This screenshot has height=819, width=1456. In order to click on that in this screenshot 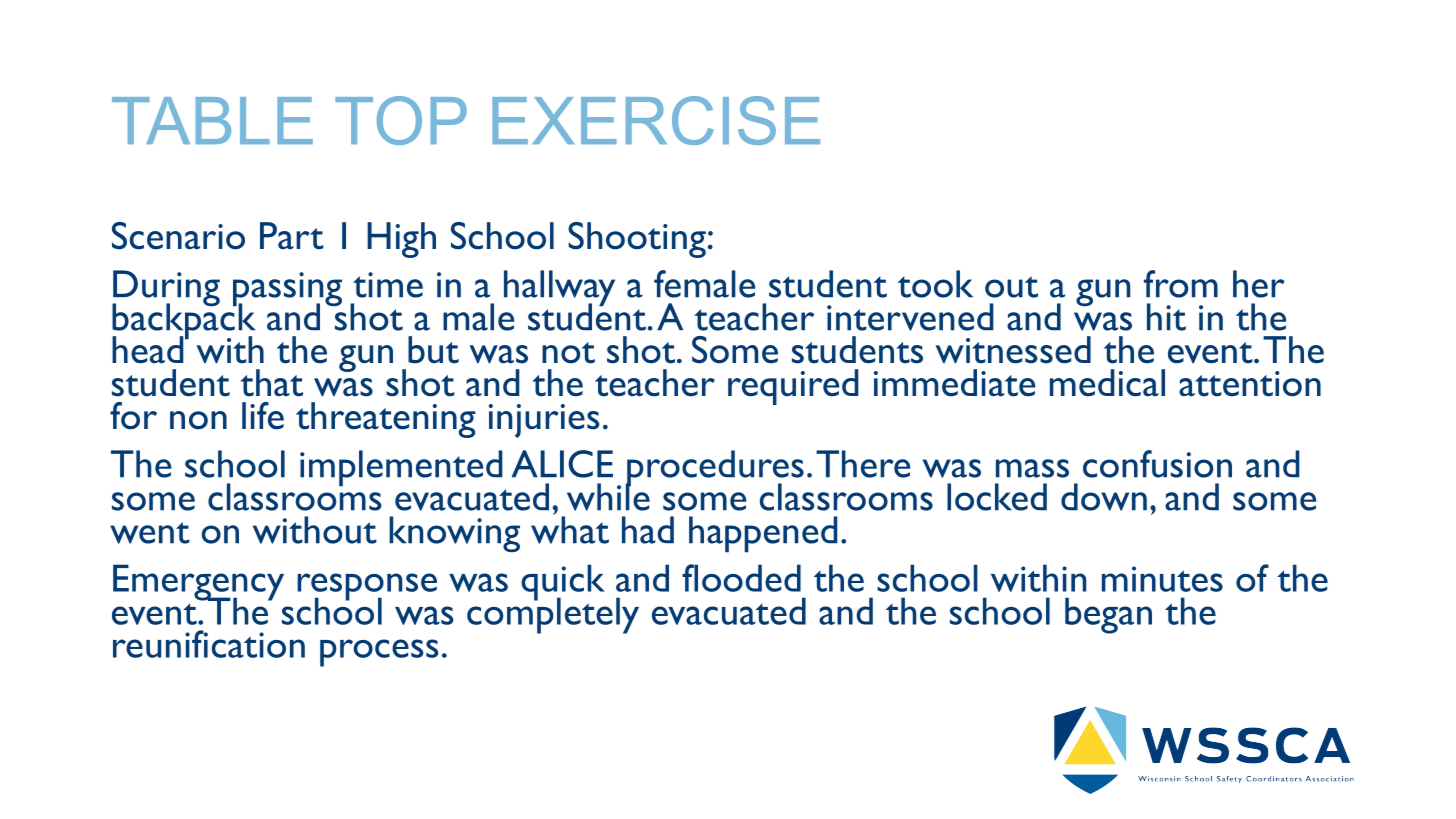, I will do `click(272, 383)`.
